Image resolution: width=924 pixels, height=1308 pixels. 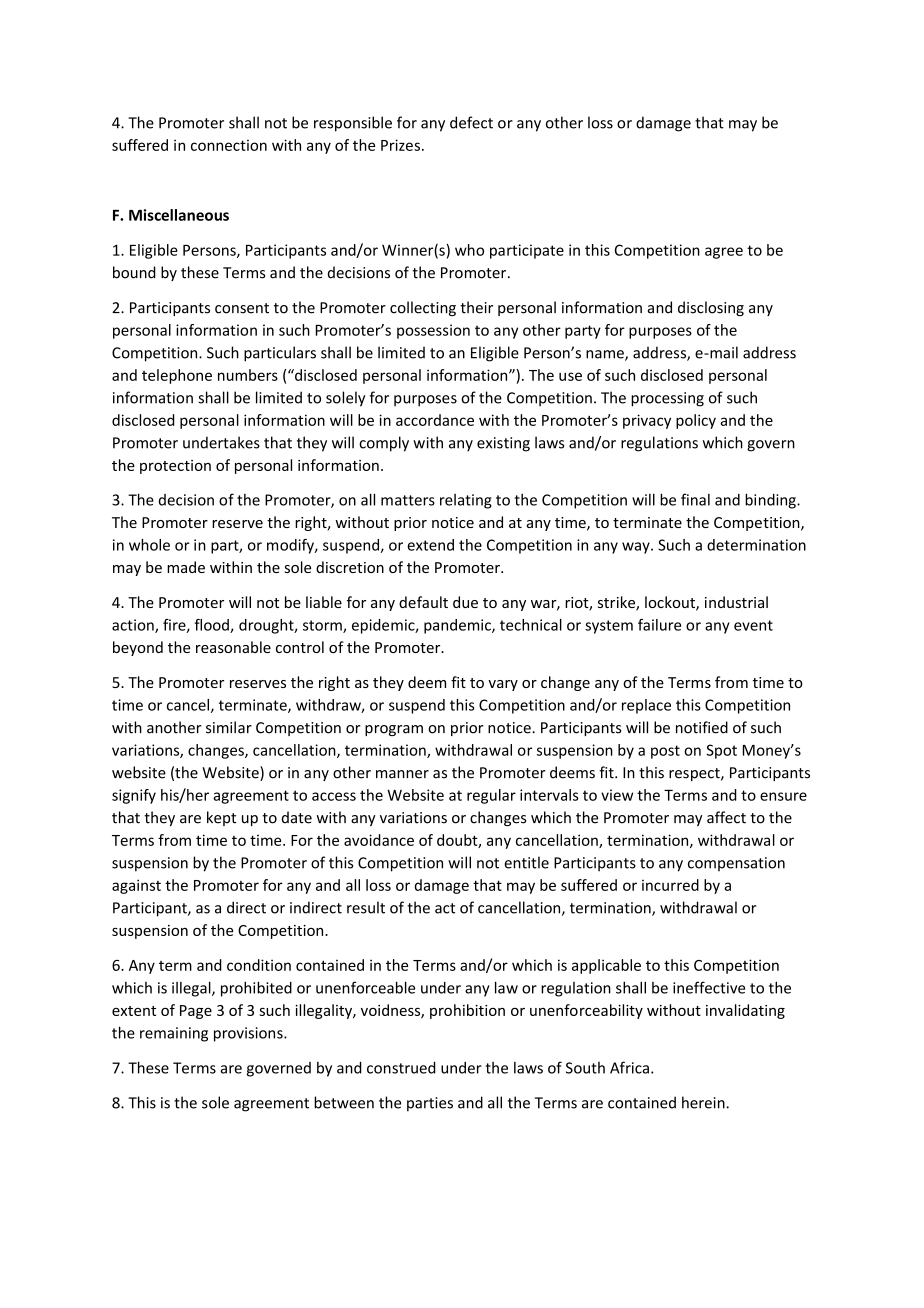 What do you see at coordinates (465, 602) in the screenshot?
I see `due` at bounding box center [465, 602].
